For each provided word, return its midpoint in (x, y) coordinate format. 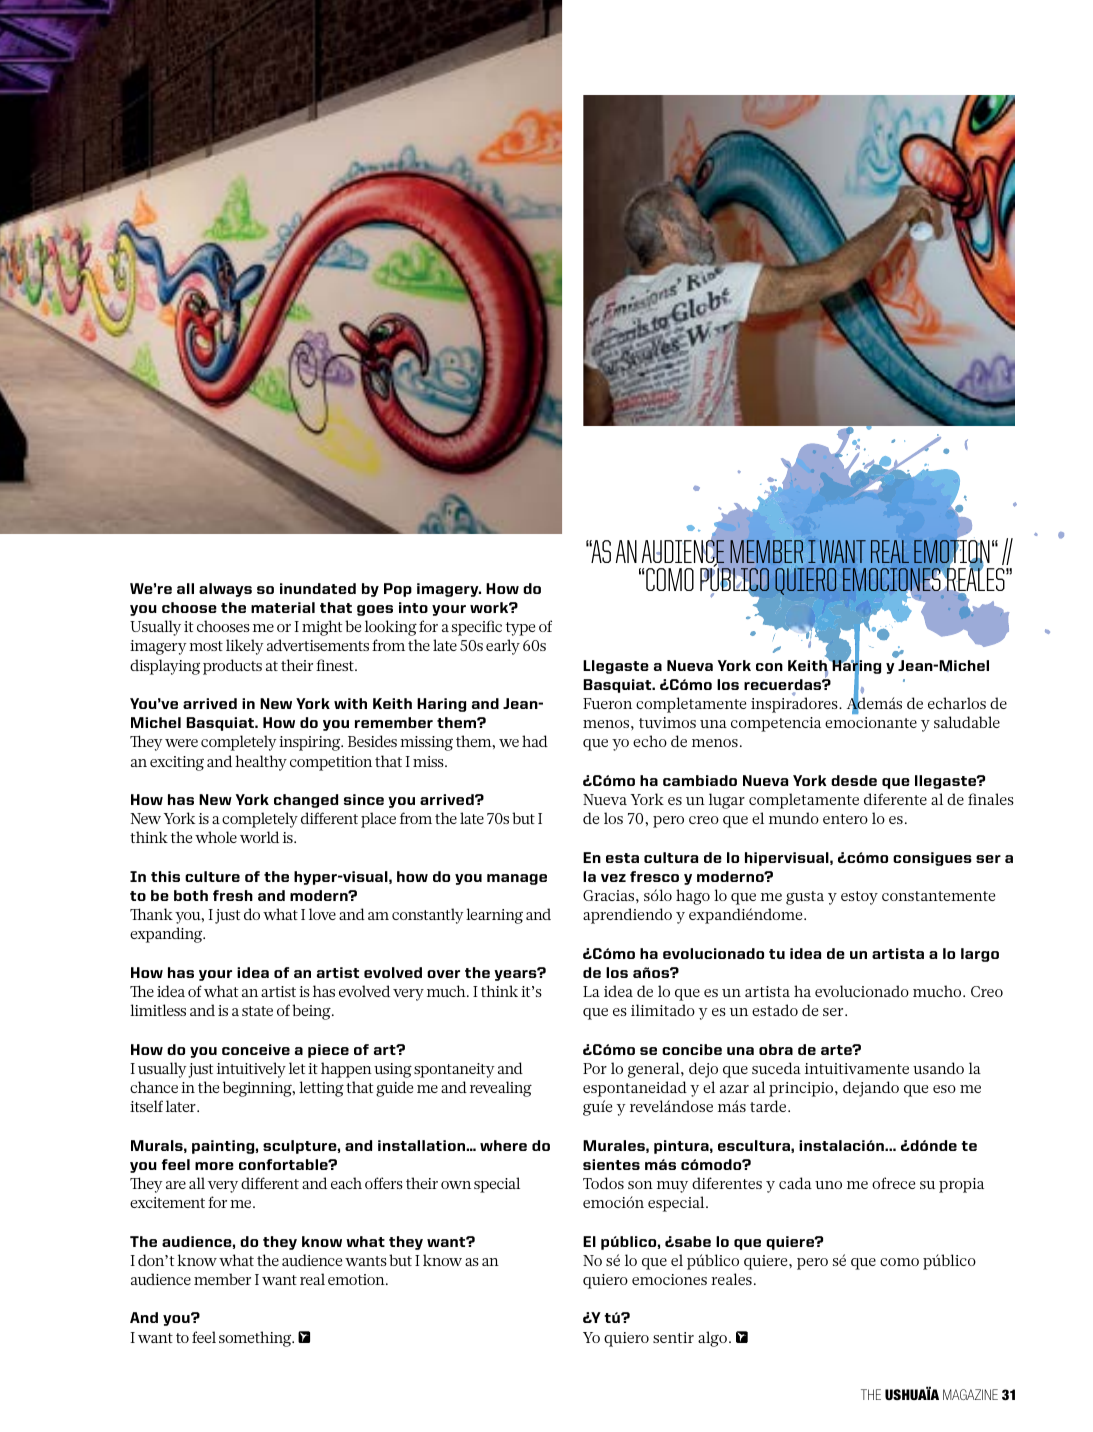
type (520, 629)
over (443, 974)
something (256, 1339)
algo (712, 1339)
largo (980, 955)
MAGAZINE (970, 1394)
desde (854, 780)
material (283, 607)
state (257, 1011)
